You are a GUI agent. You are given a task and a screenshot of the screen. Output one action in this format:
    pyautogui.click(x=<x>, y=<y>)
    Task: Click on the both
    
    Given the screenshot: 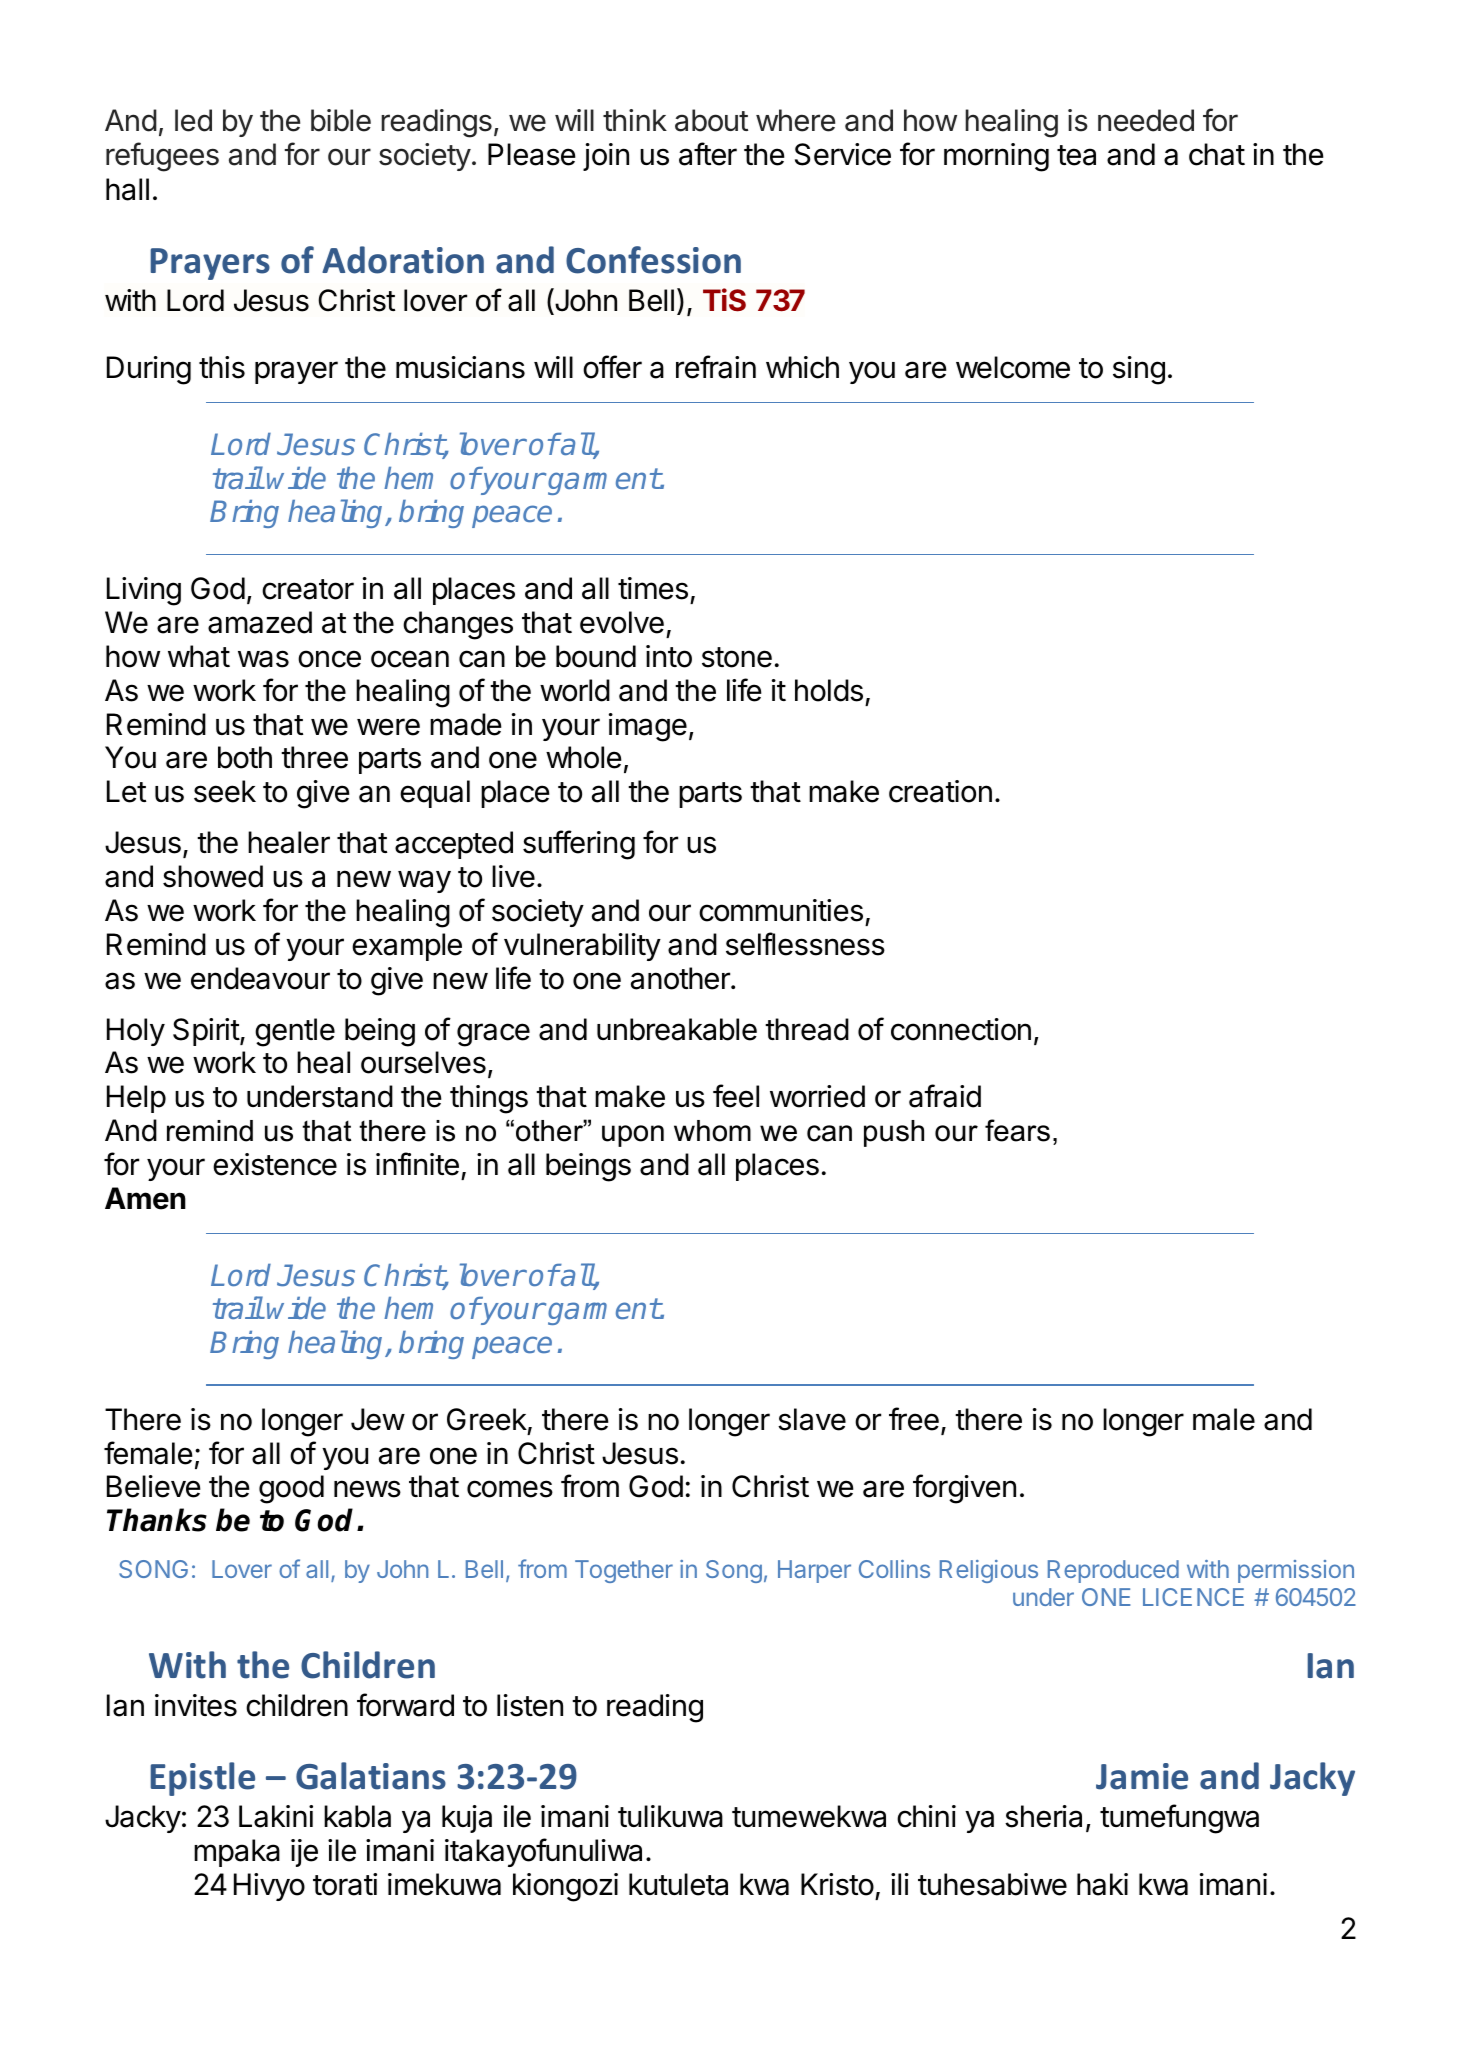 What is the action you would take?
    pyautogui.click(x=245, y=757)
